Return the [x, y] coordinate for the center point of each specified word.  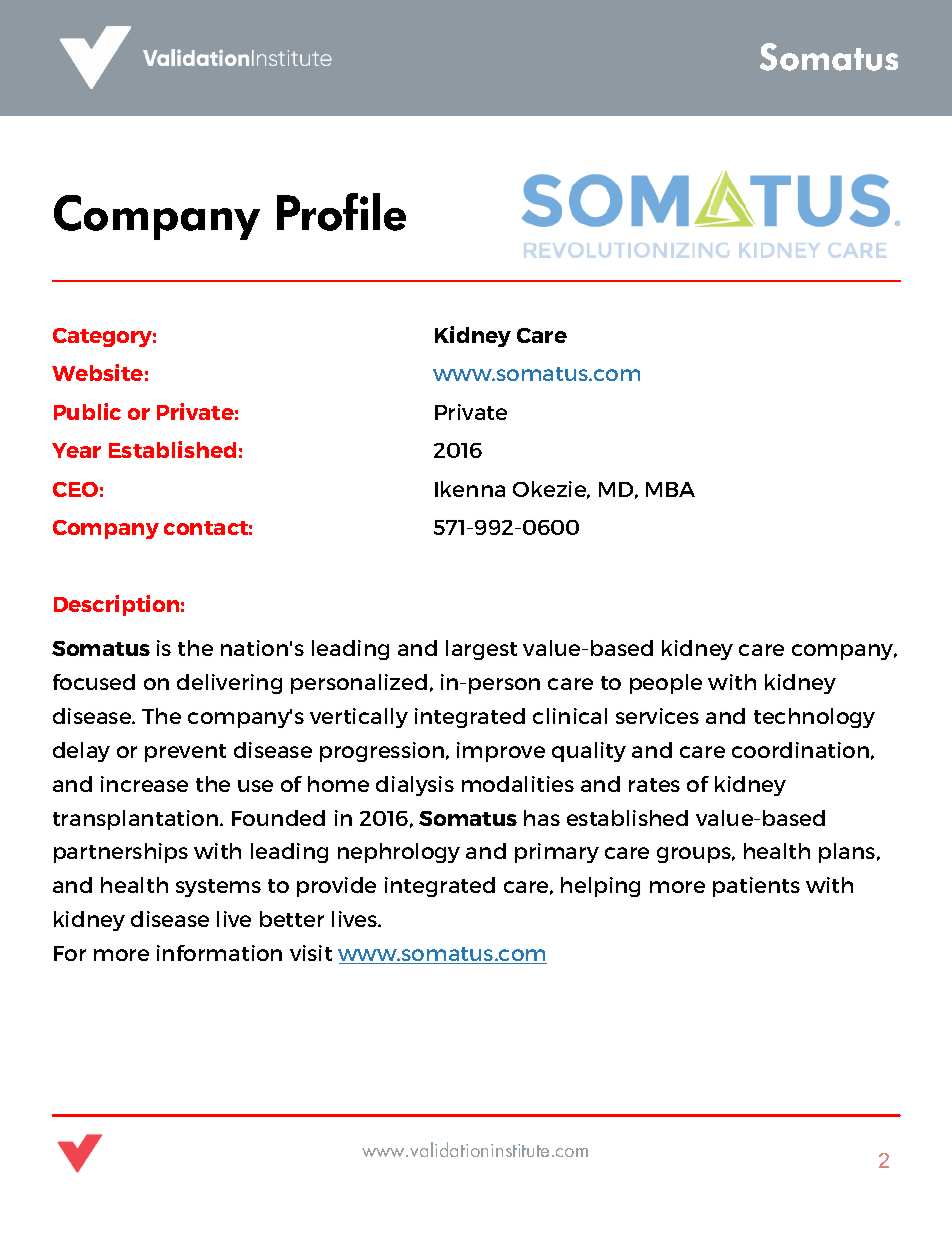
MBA [670, 489]
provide [336, 887]
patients [756, 887]
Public [87, 411]
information [219, 953]
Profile [341, 212]
